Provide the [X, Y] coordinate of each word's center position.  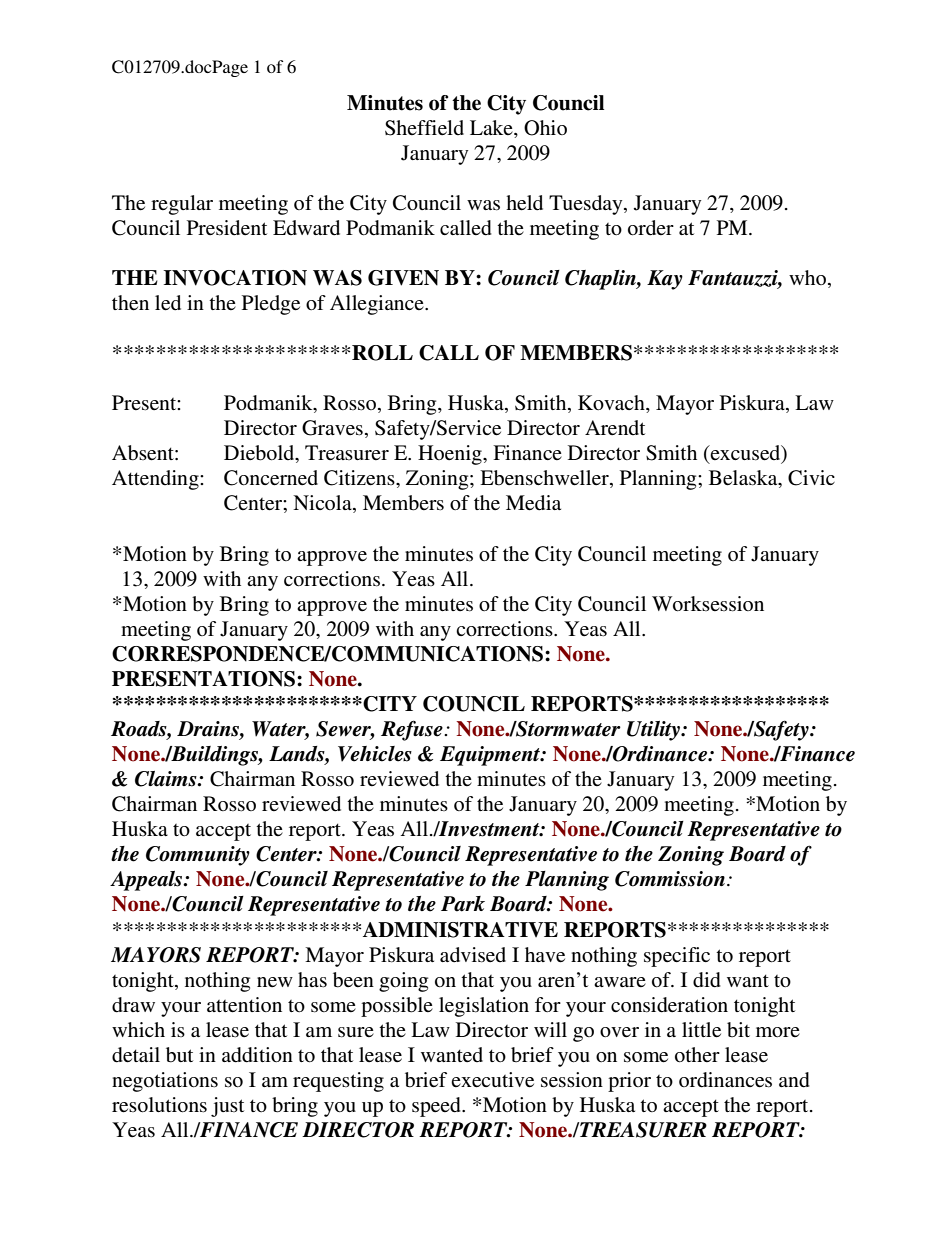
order [651, 228]
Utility [655, 731]
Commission [670, 879]
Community [198, 856]
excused [746, 454]
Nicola [323, 504]
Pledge [271, 305]
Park [463, 904]
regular [182, 205]
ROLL [382, 353]
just [227, 1107]
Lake [492, 127]
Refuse [413, 730]
